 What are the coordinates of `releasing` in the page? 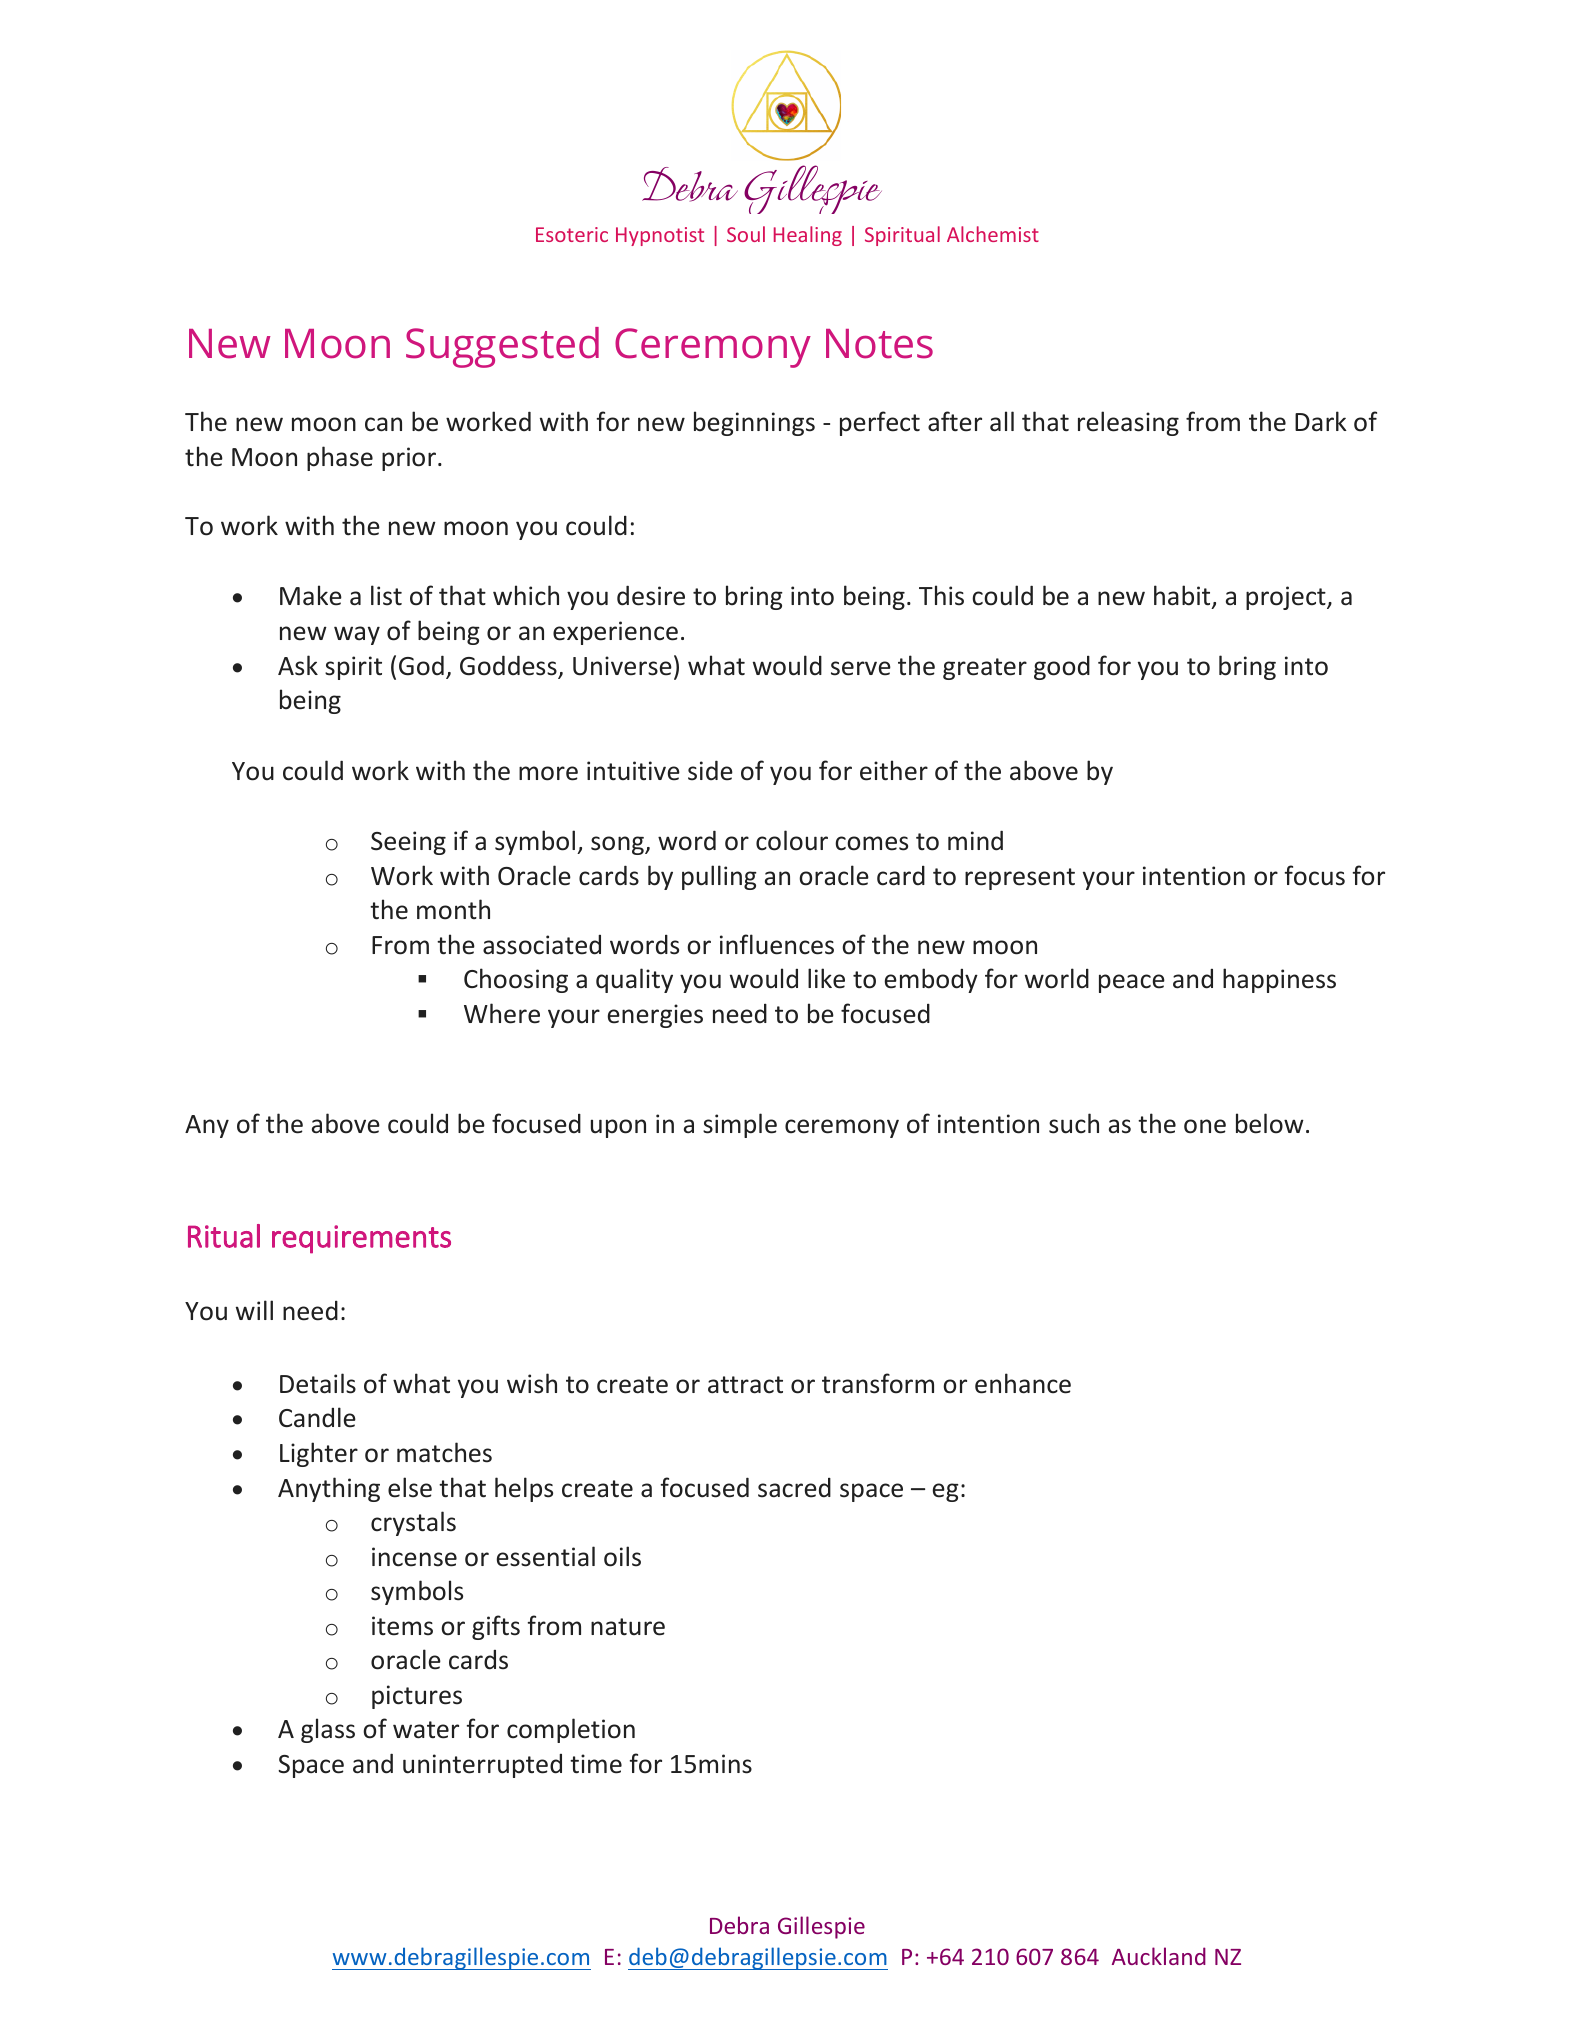 It's located at (1128, 423).
